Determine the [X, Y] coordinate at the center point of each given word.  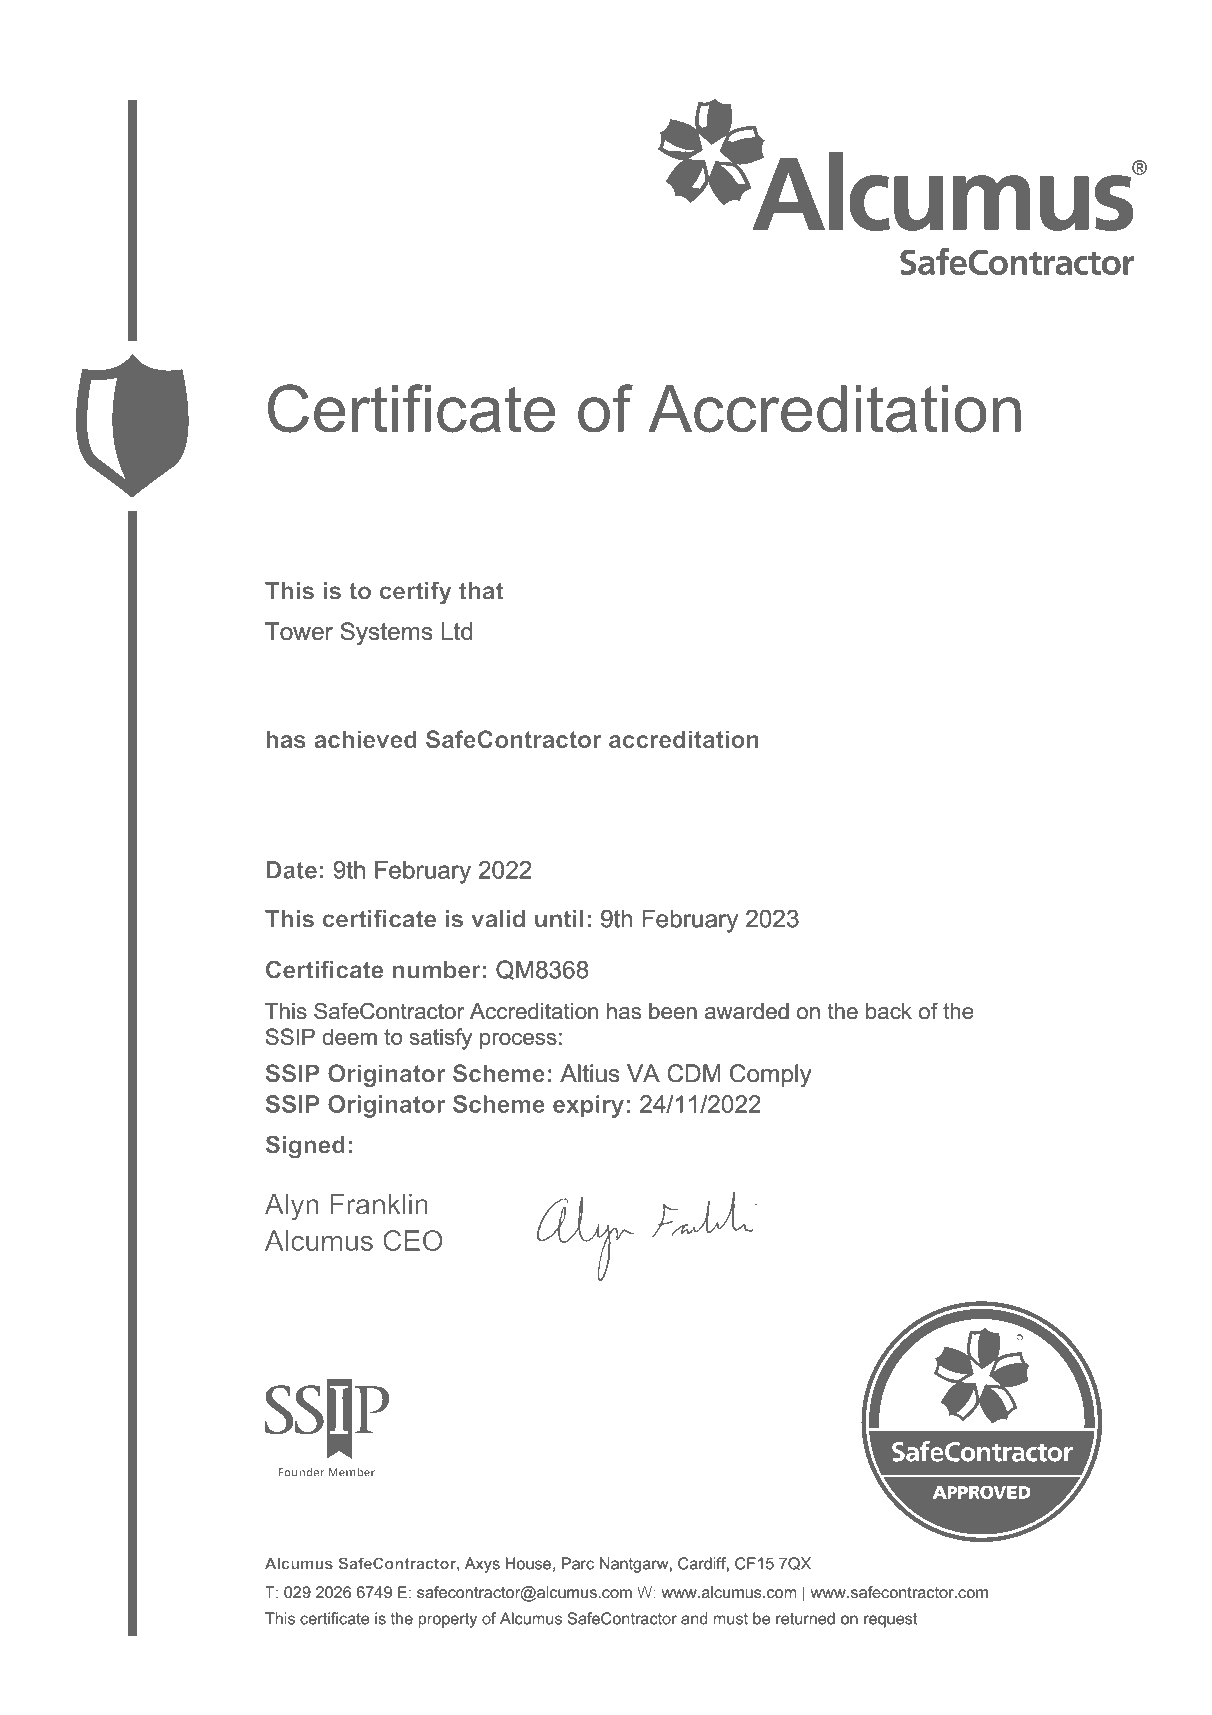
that [481, 591]
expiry [588, 1106]
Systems [386, 633]
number [437, 970]
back [889, 1011]
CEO [412, 1240]
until [559, 919]
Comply [770, 1075]
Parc [578, 1563]
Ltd [456, 631]
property [448, 1620]
